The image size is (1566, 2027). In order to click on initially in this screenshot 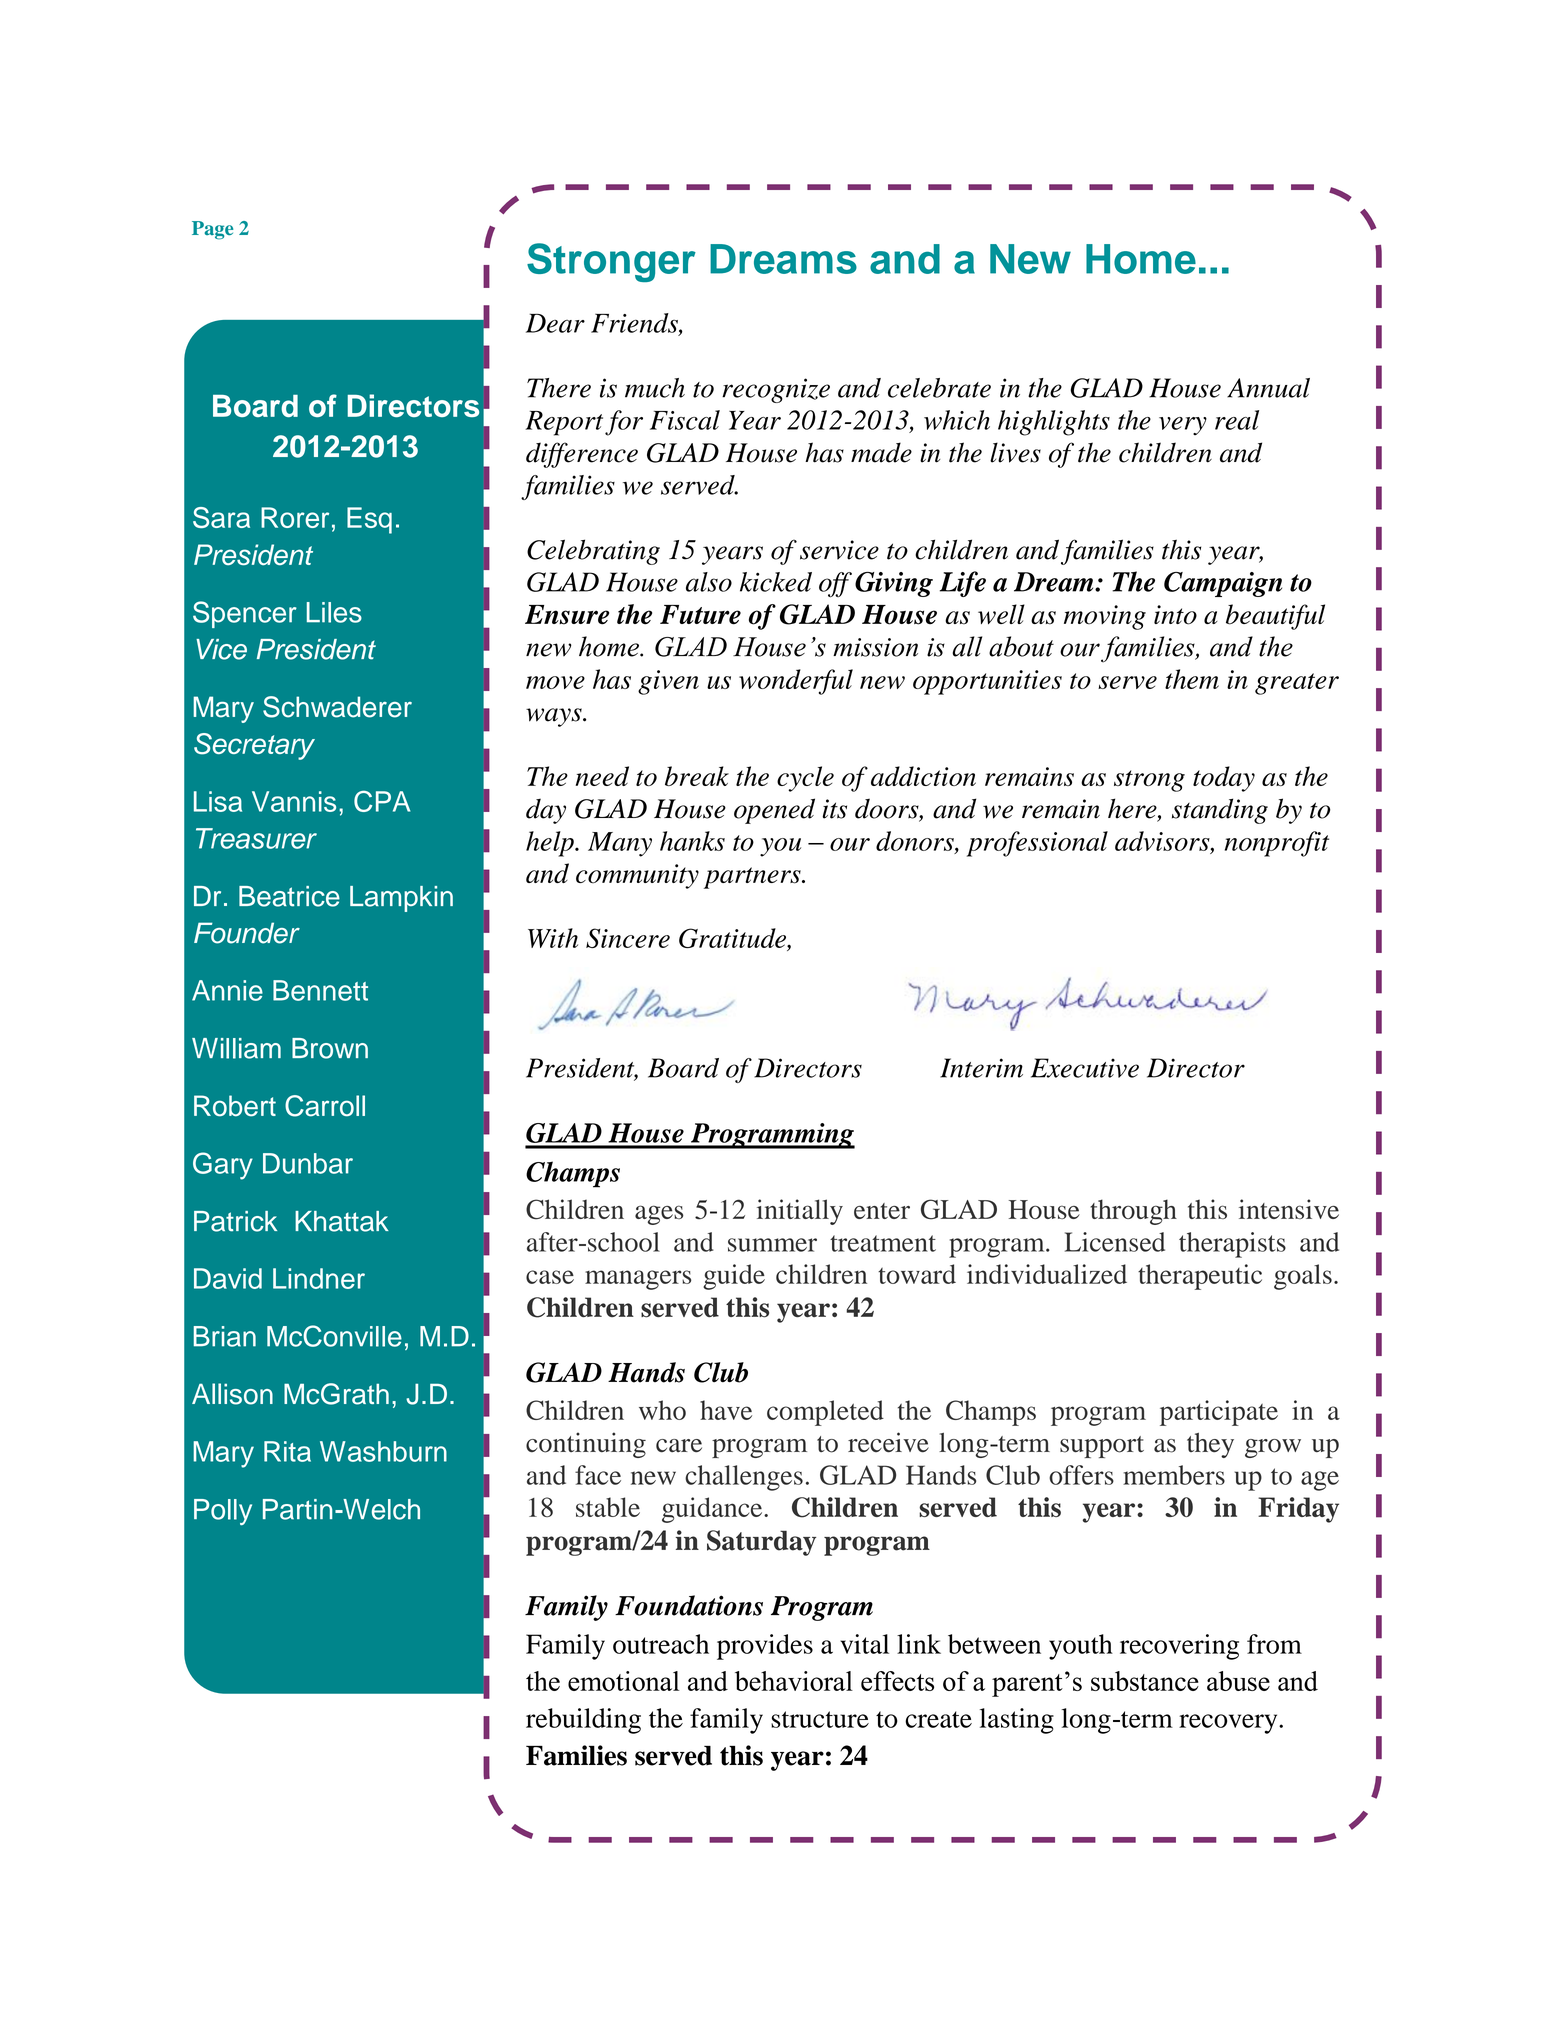, I will do `click(800, 1212)`.
